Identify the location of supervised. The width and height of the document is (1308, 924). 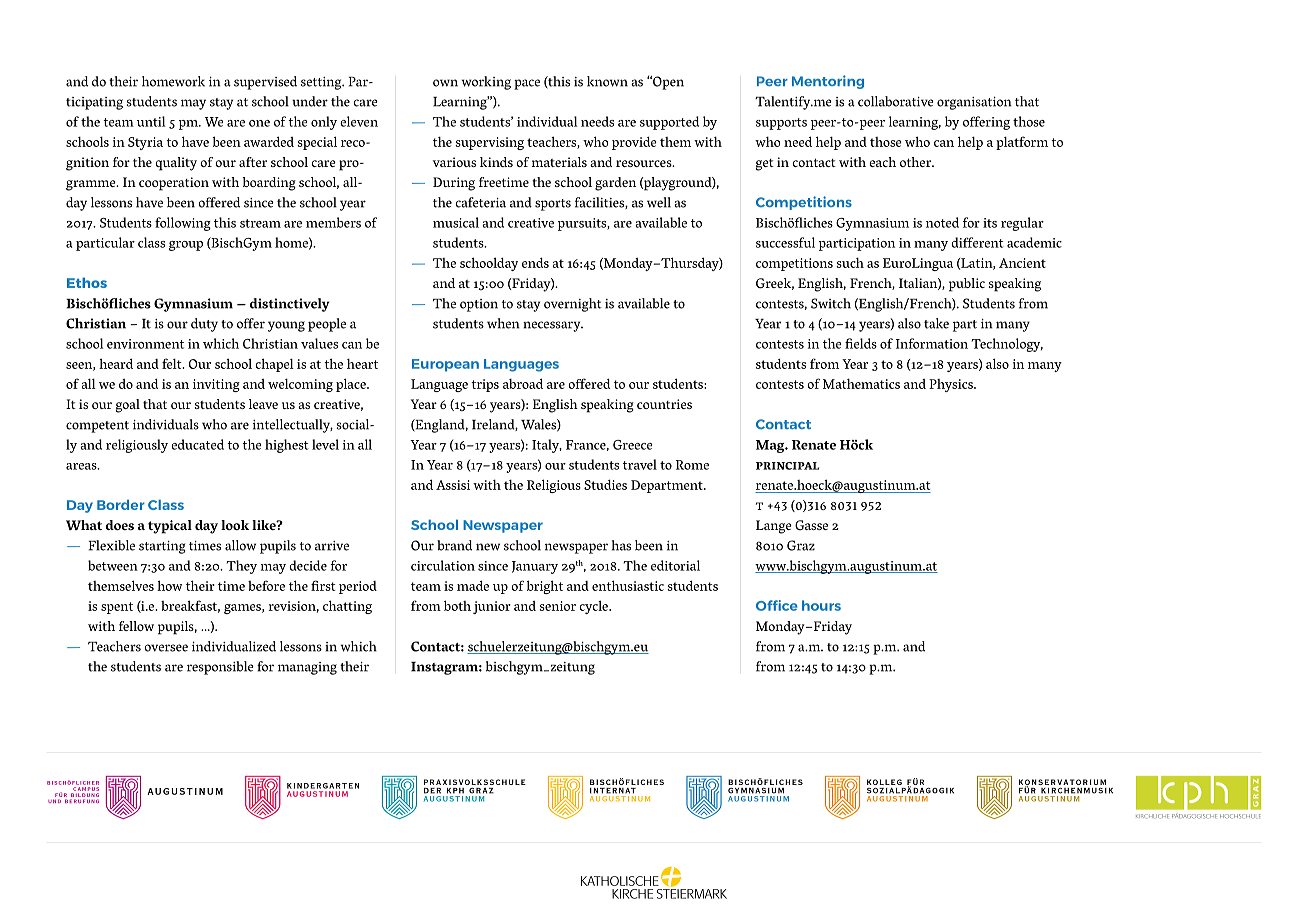
(265, 83).
